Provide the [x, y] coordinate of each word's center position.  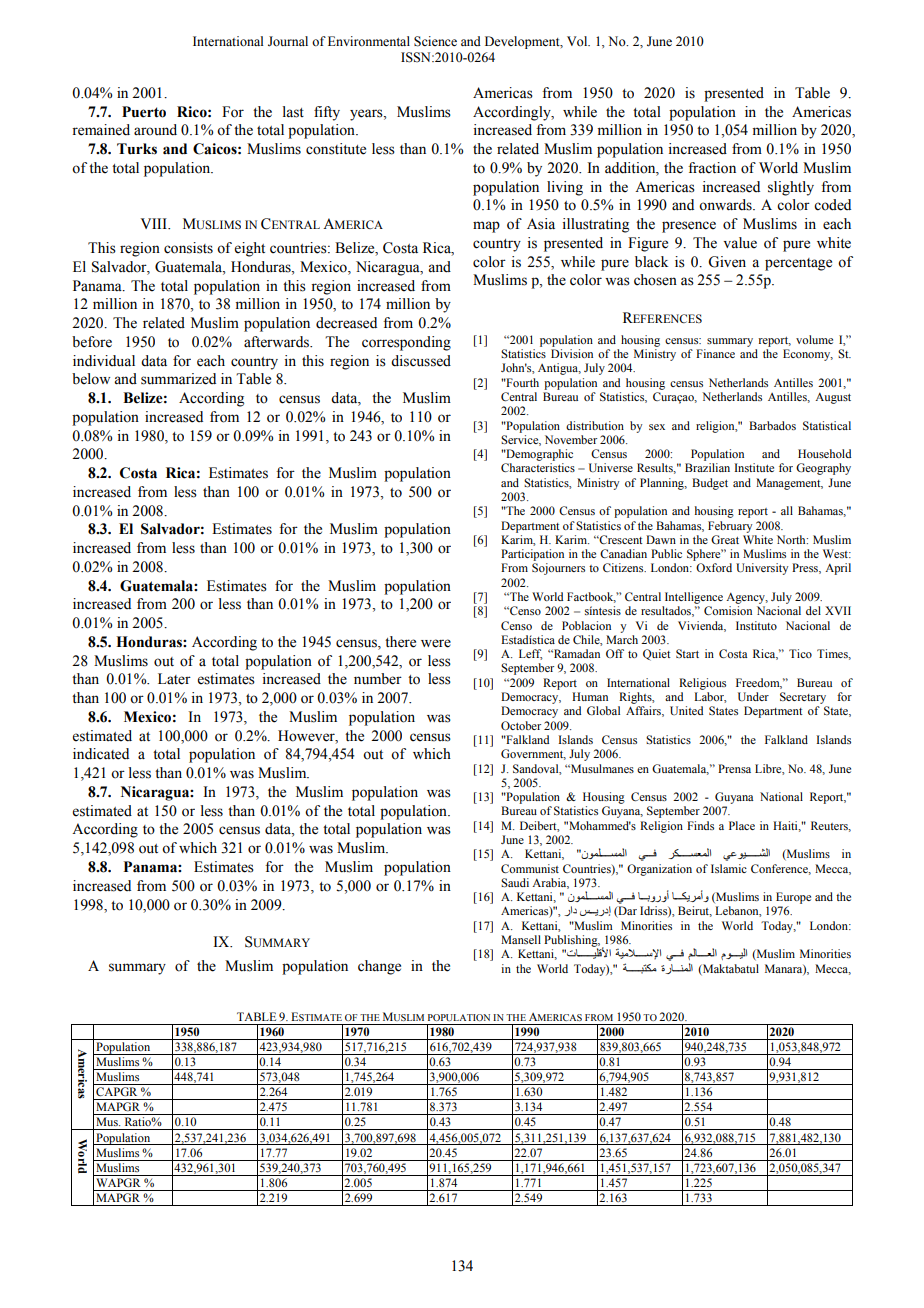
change [379, 967]
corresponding [406, 343]
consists [188, 248]
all [787, 510]
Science [435, 41]
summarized [178, 379]
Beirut [695, 911]
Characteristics [538, 467]
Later [174, 679]
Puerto [144, 112]
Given [727, 262]
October [521, 725]
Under [753, 697]
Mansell [521, 939]
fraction [712, 168]
